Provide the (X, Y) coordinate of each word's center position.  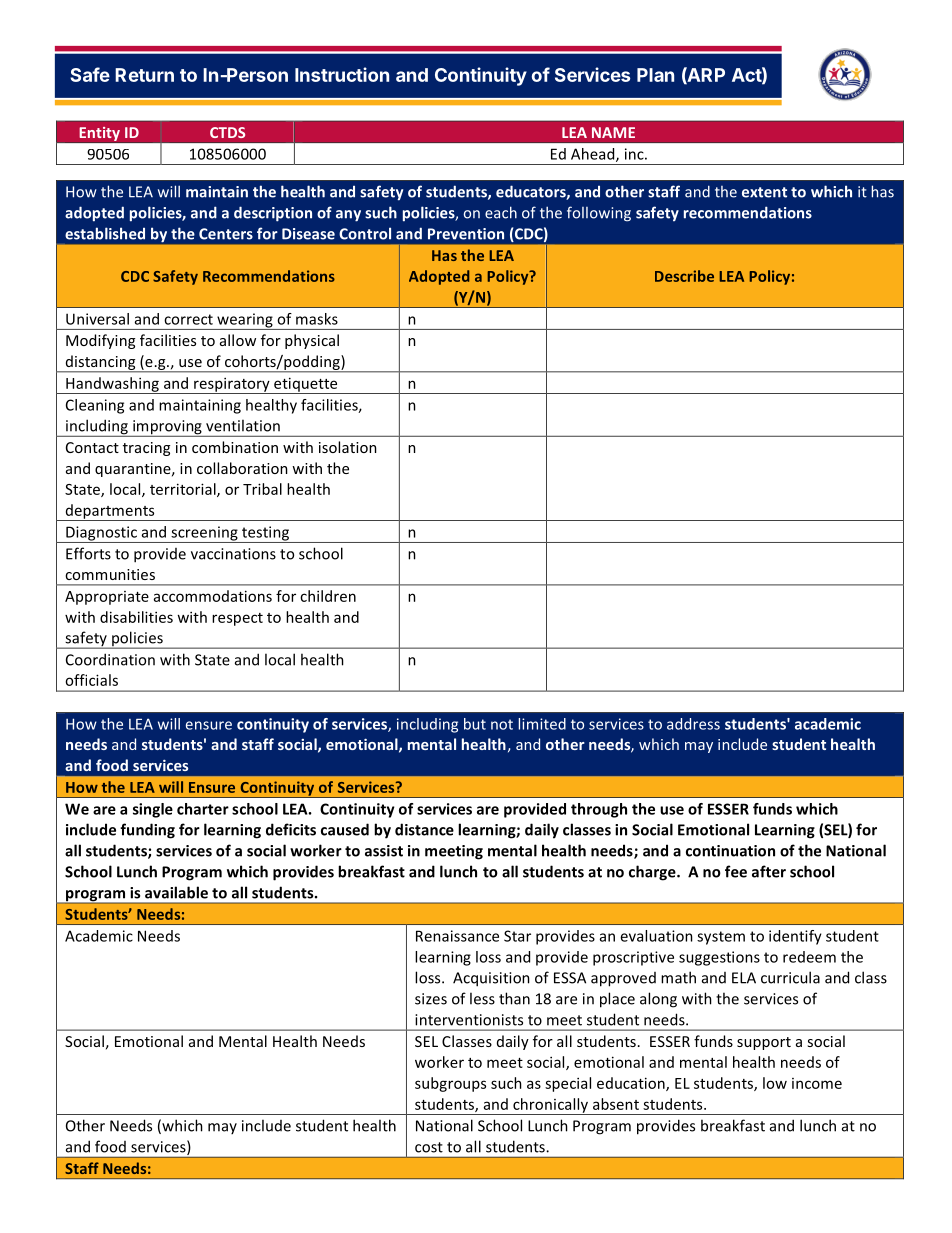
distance (424, 829)
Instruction (342, 74)
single (153, 810)
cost (429, 1147)
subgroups (450, 1084)
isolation (348, 447)
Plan (655, 75)
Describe (684, 276)
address (693, 724)
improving (167, 428)
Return (144, 75)
